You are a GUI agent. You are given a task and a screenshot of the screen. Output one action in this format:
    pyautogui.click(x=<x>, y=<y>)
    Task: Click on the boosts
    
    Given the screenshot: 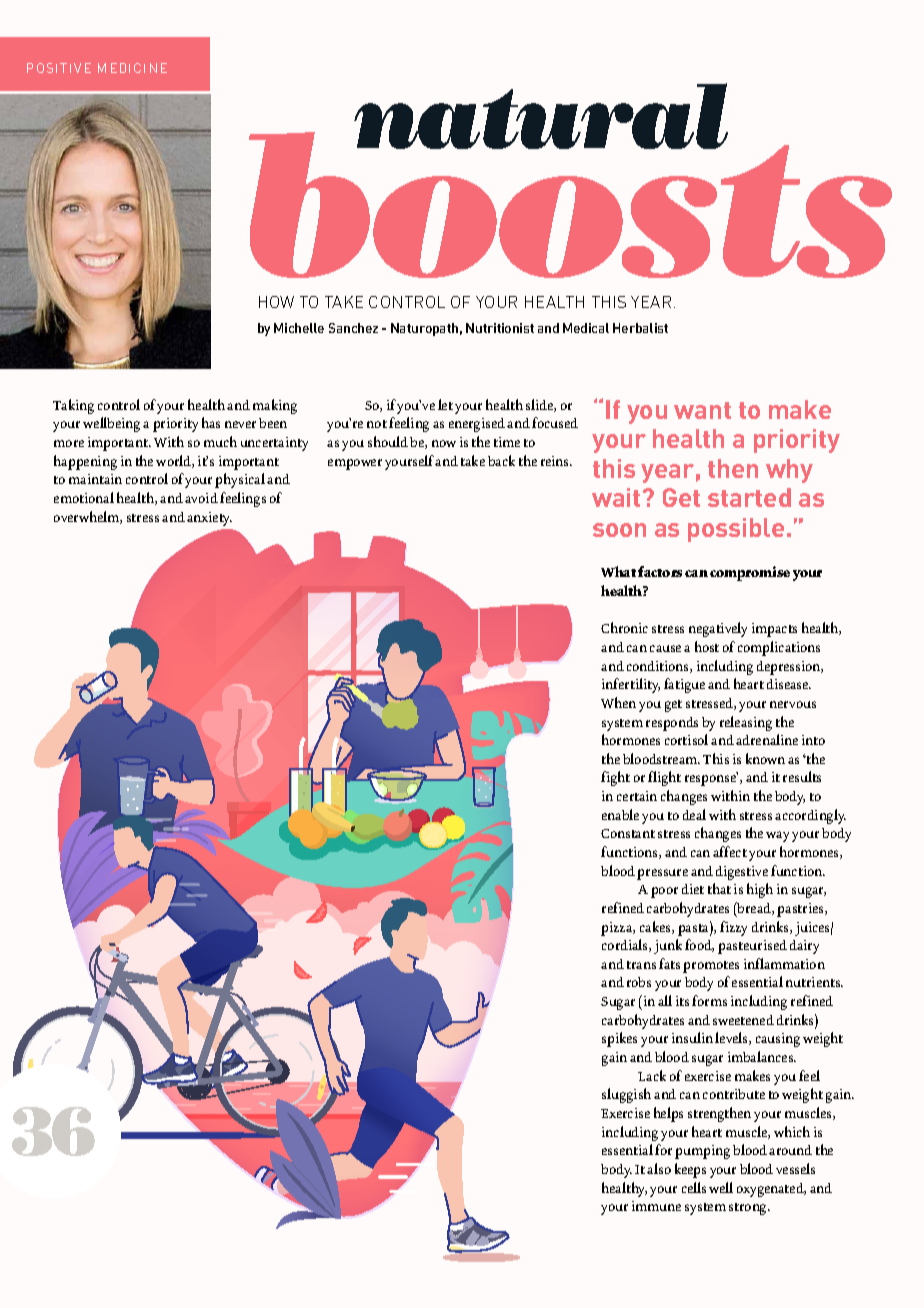 What is the action you would take?
    pyautogui.click(x=570, y=204)
